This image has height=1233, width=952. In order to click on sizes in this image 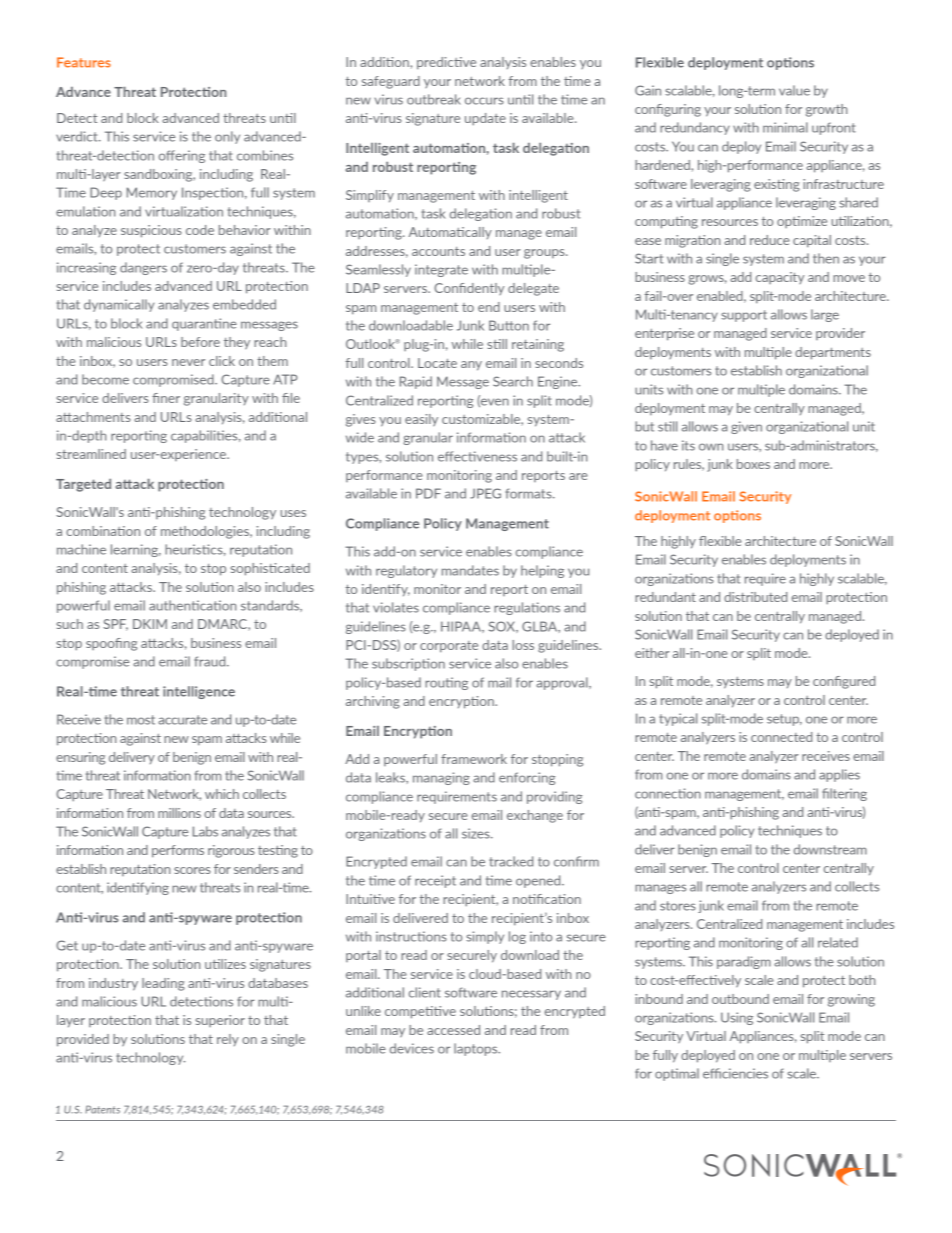, I will do `click(477, 833)`.
